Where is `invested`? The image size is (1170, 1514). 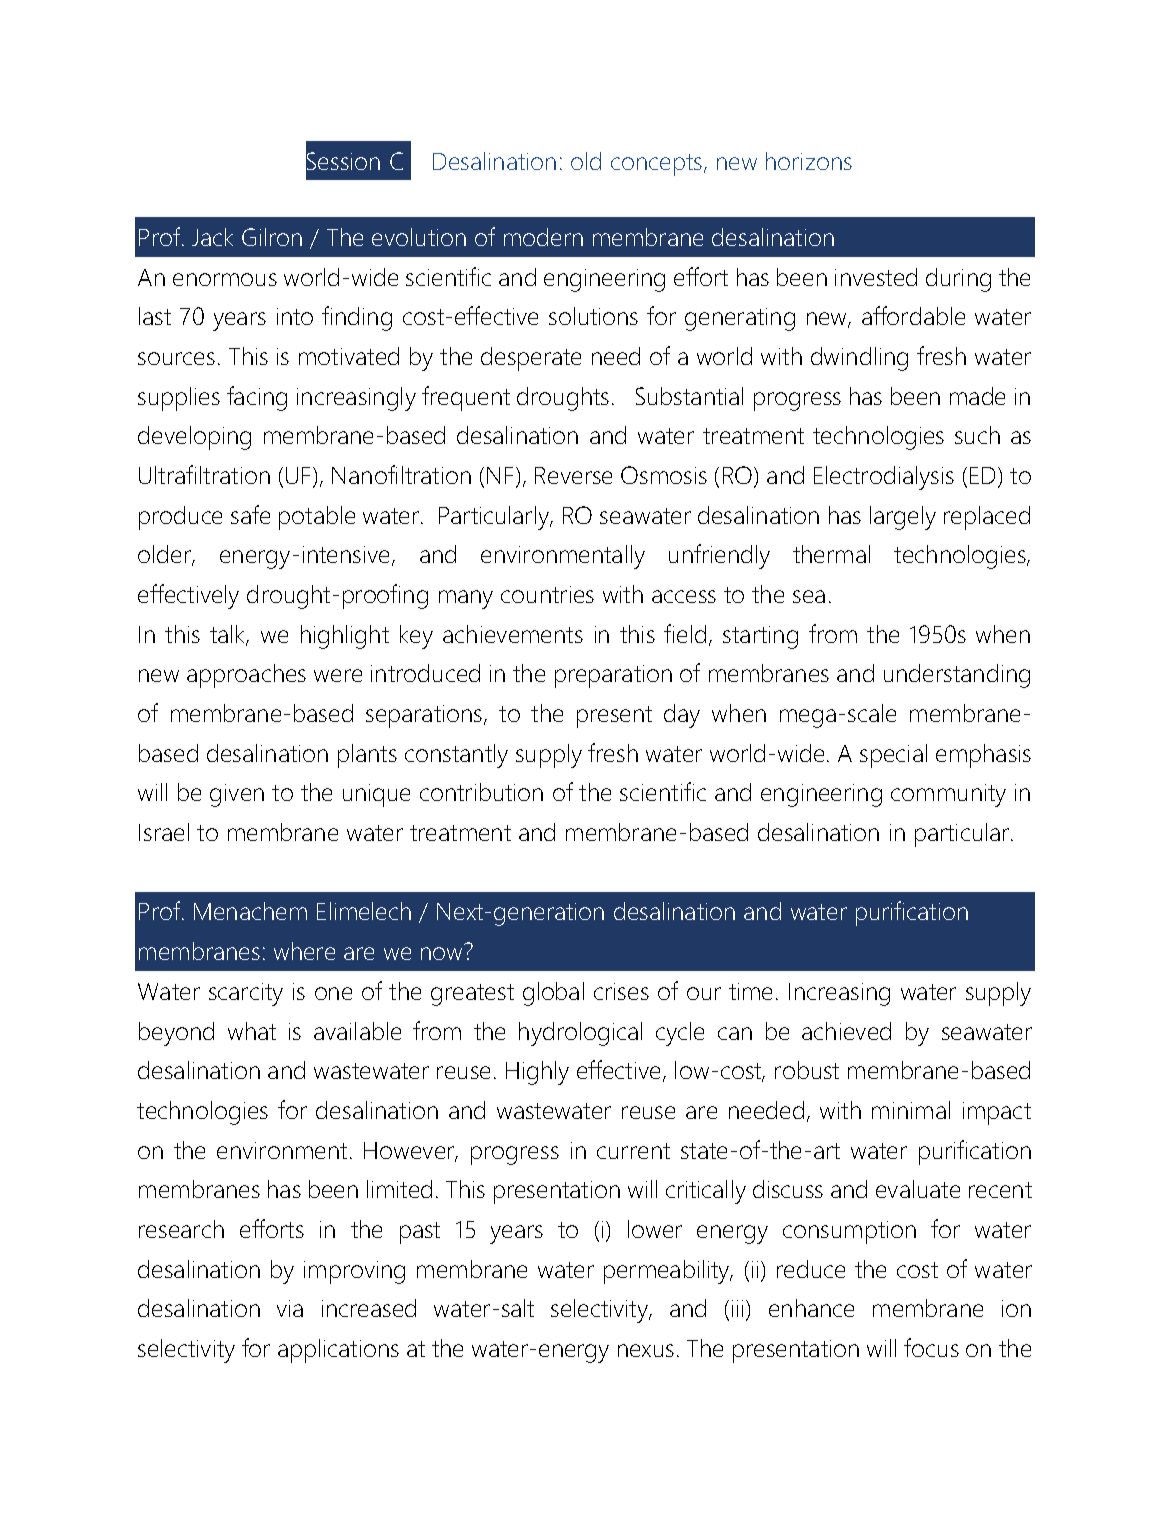 invested is located at coordinates (876, 277).
